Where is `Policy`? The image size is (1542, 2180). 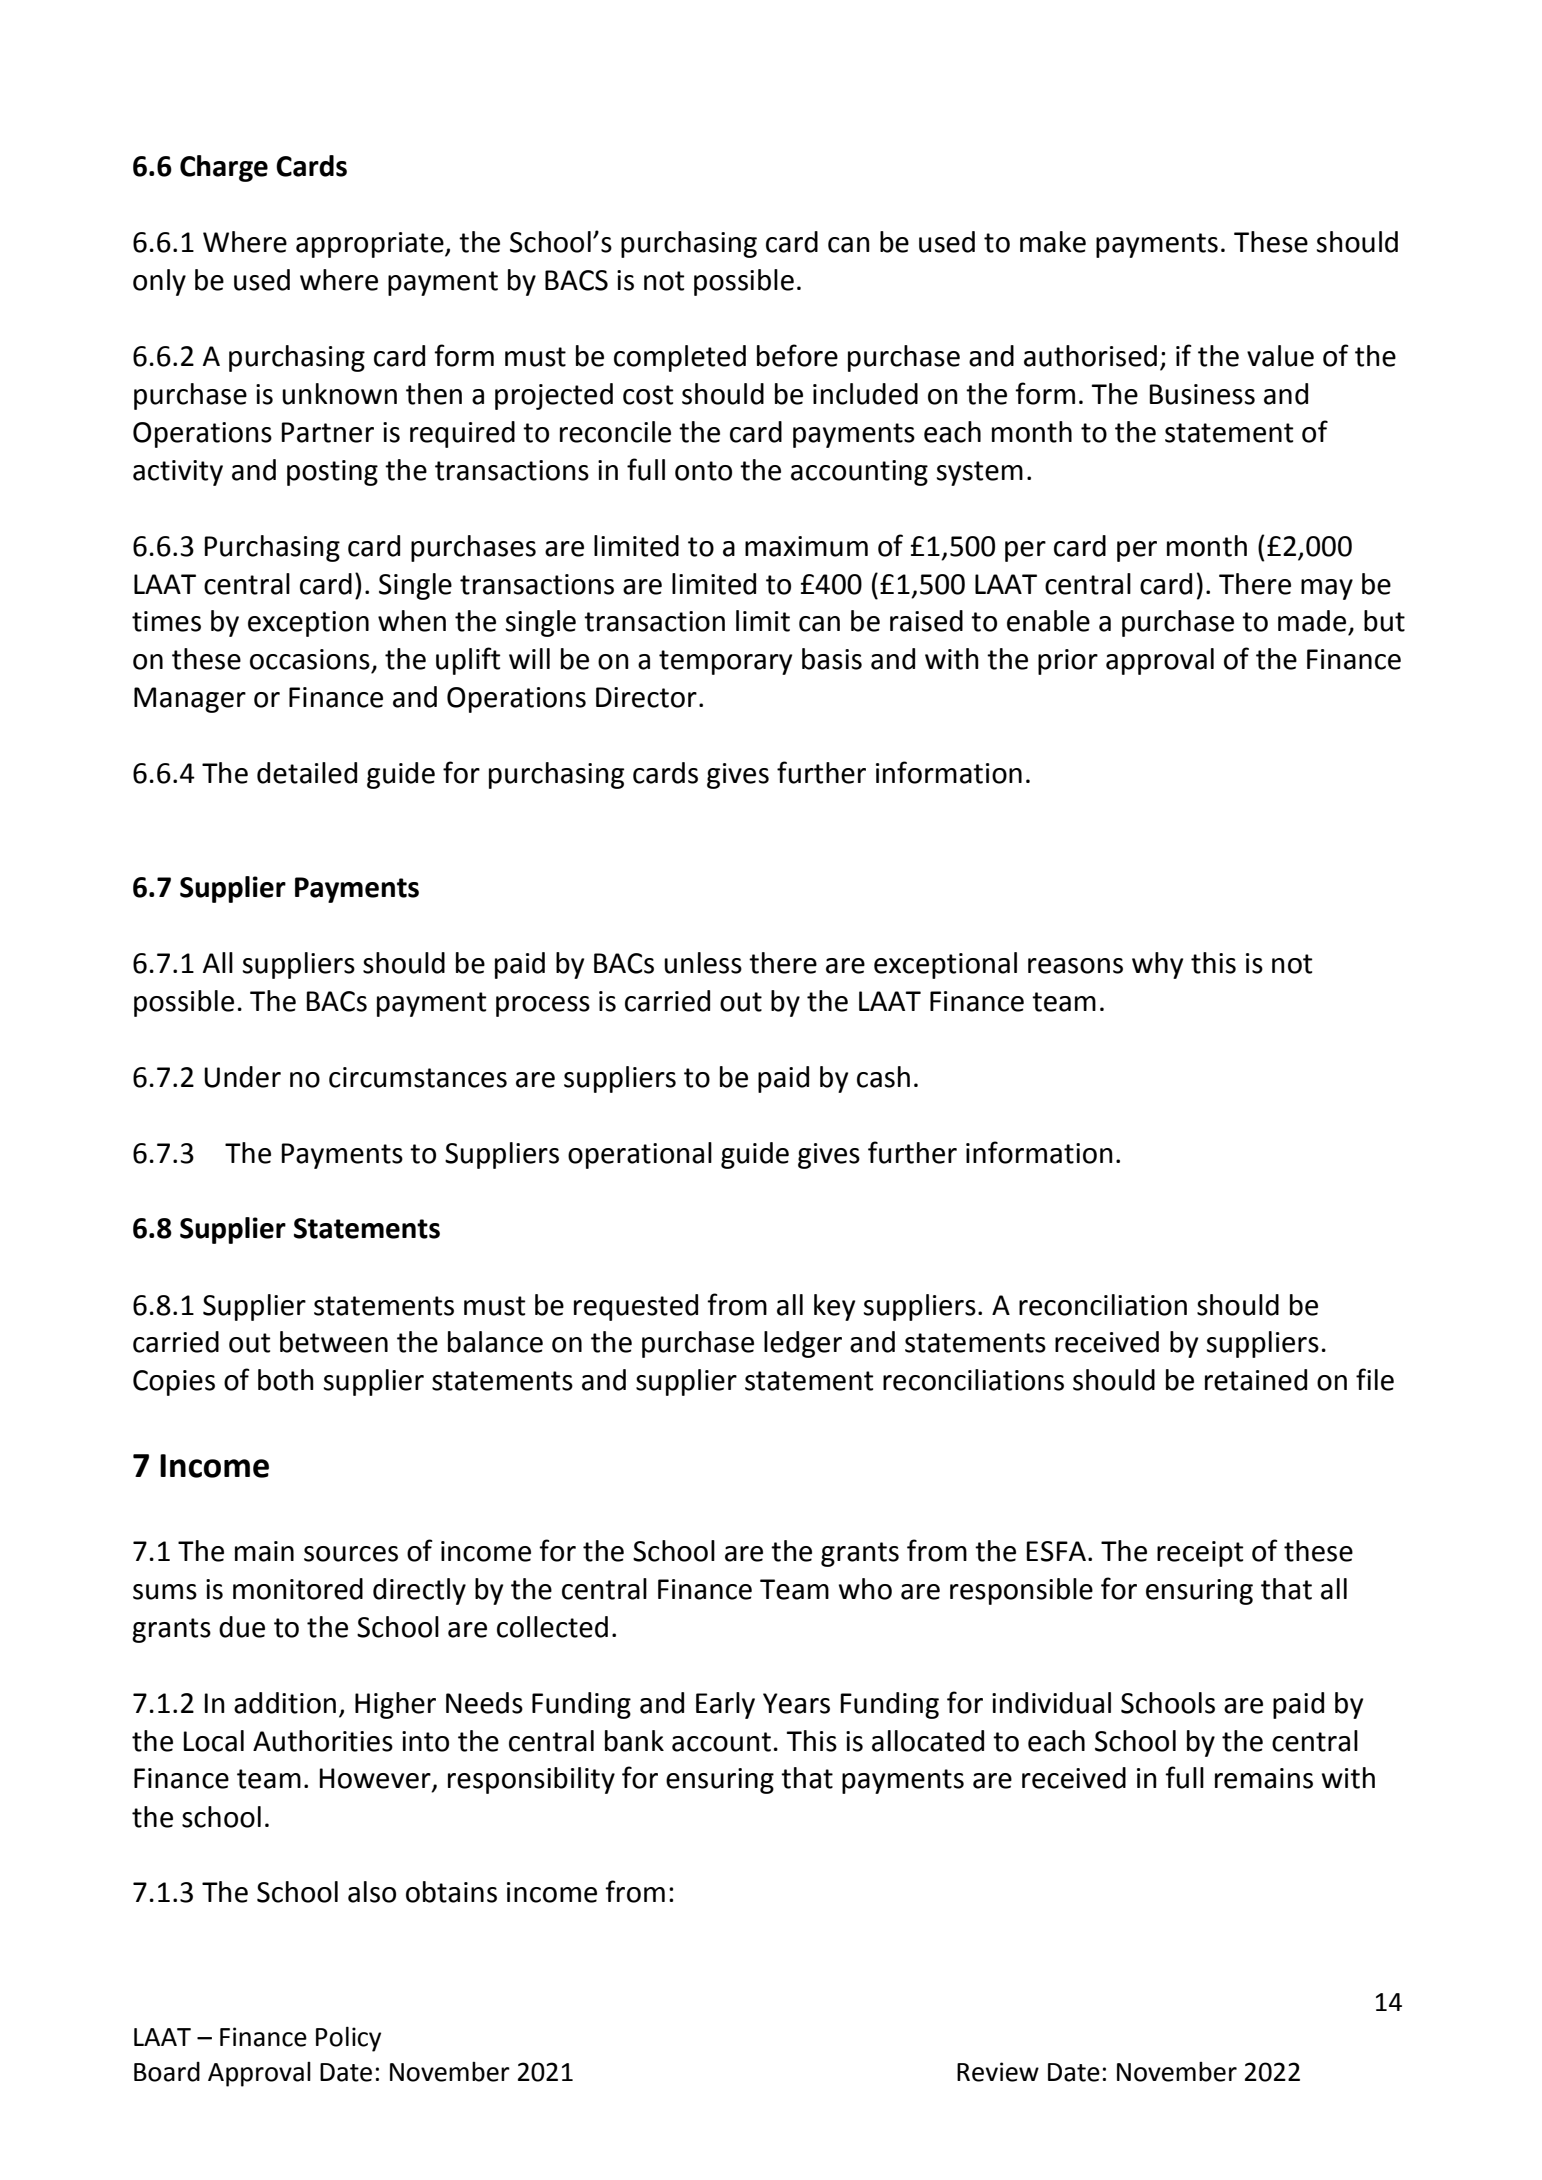 Policy is located at coordinates (348, 2039).
